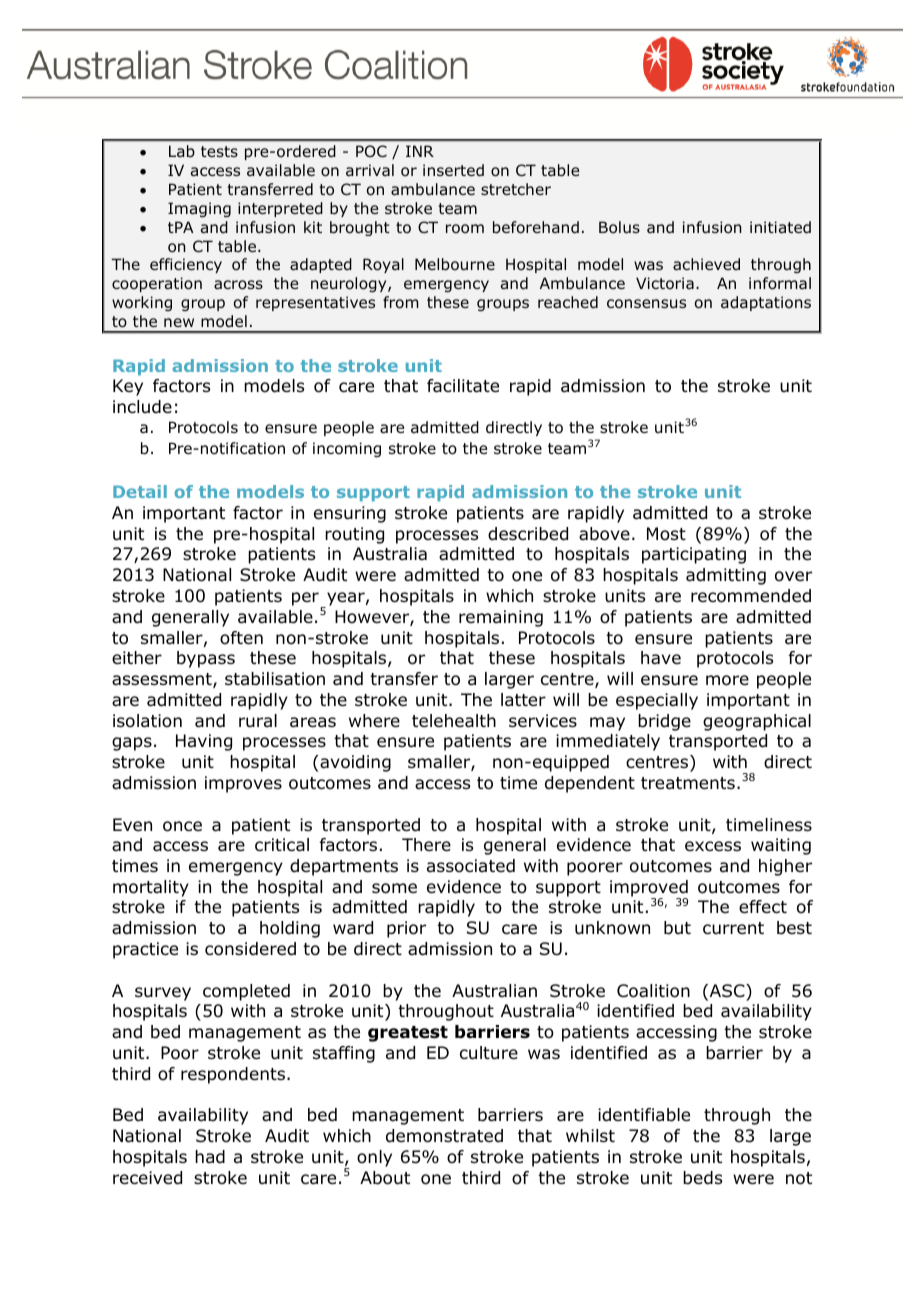 The width and height of the image is (924, 1308). What do you see at coordinates (727, 680) in the image?
I see `more` at bounding box center [727, 680].
